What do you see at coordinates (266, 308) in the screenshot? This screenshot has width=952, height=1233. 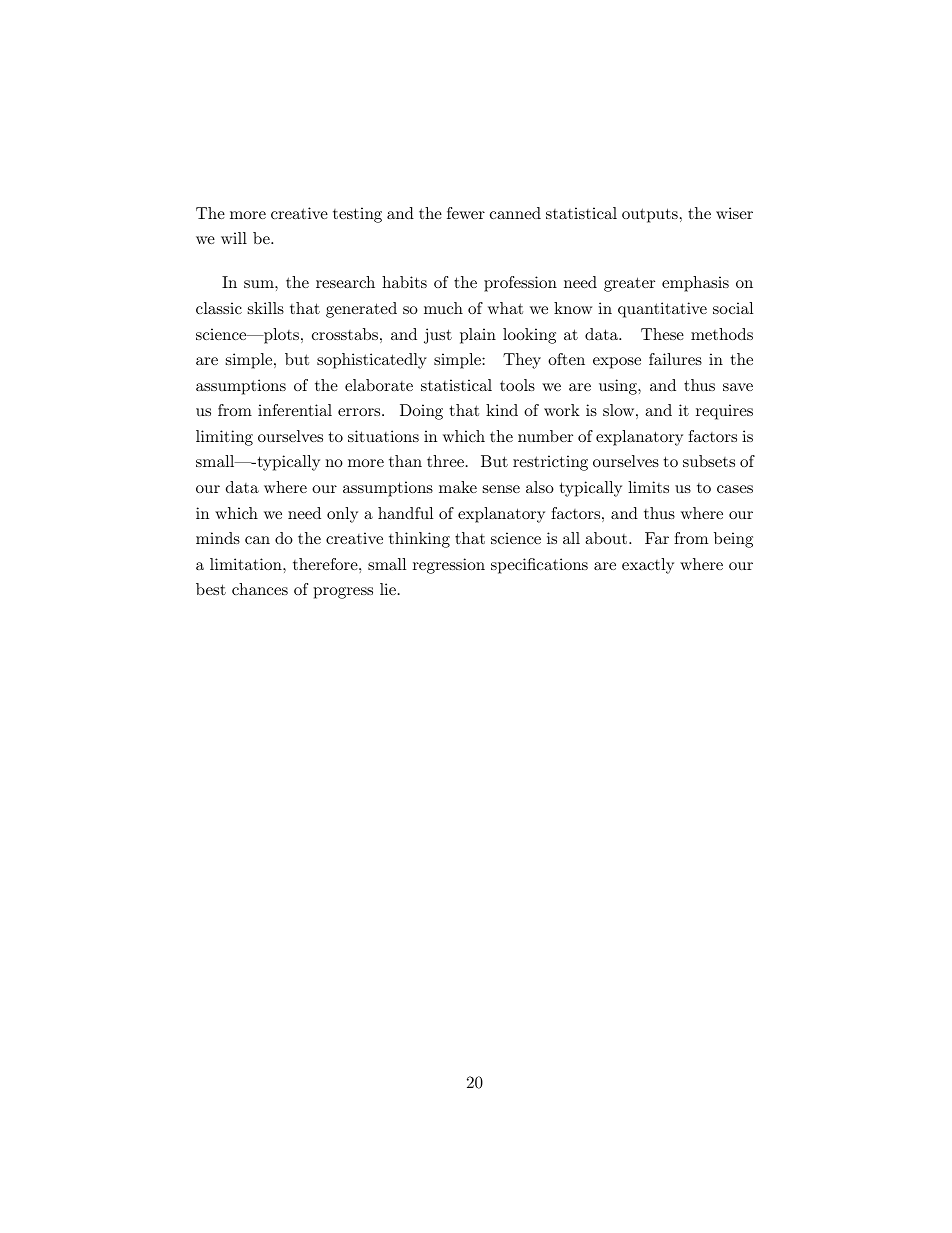 I see `skills` at bounding box center [266, 308].
